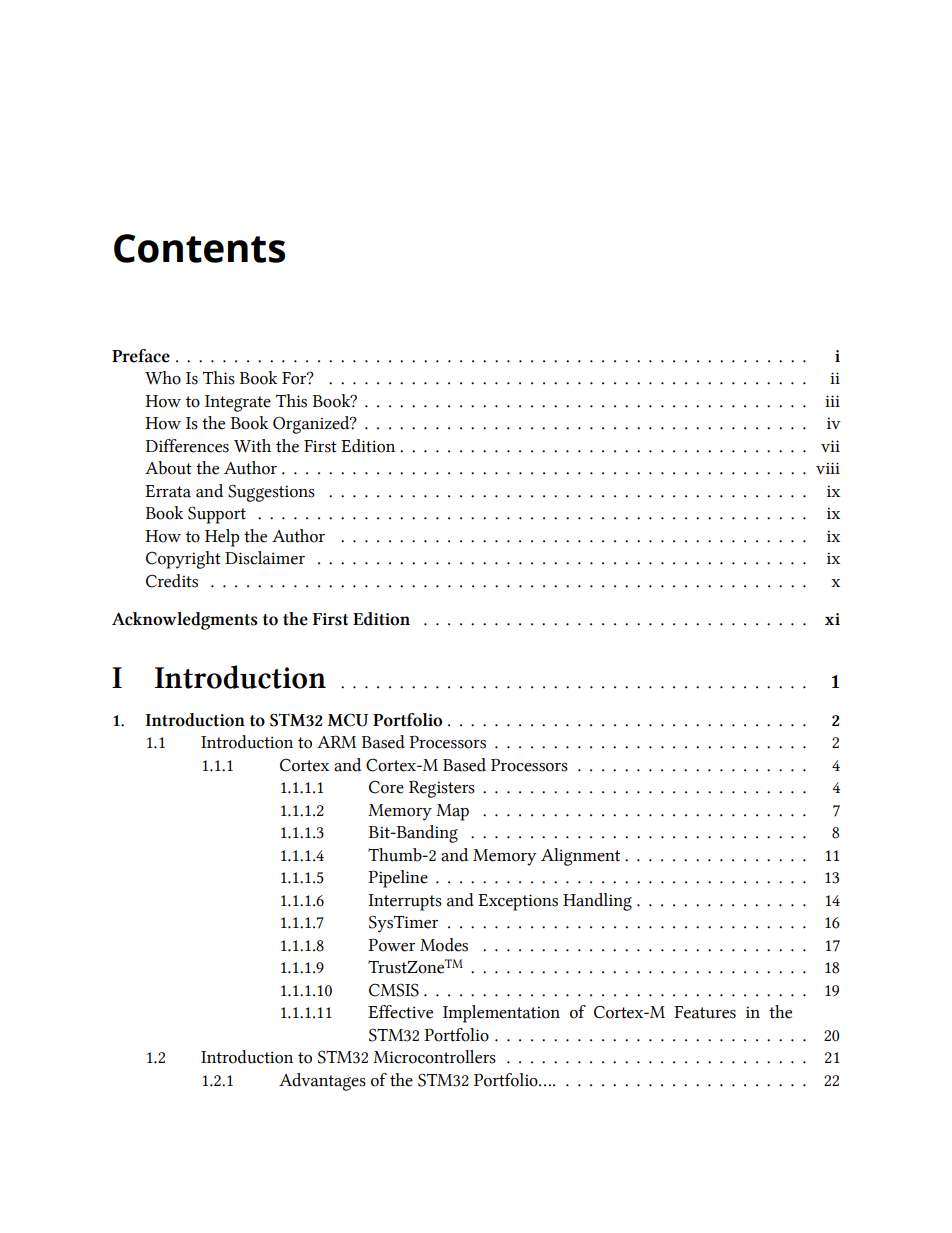 The width and height of the screenshot is (952, 1233). Describe the element at coordinates (199, 248) in the screenshot. I see `Contents` at that location.
